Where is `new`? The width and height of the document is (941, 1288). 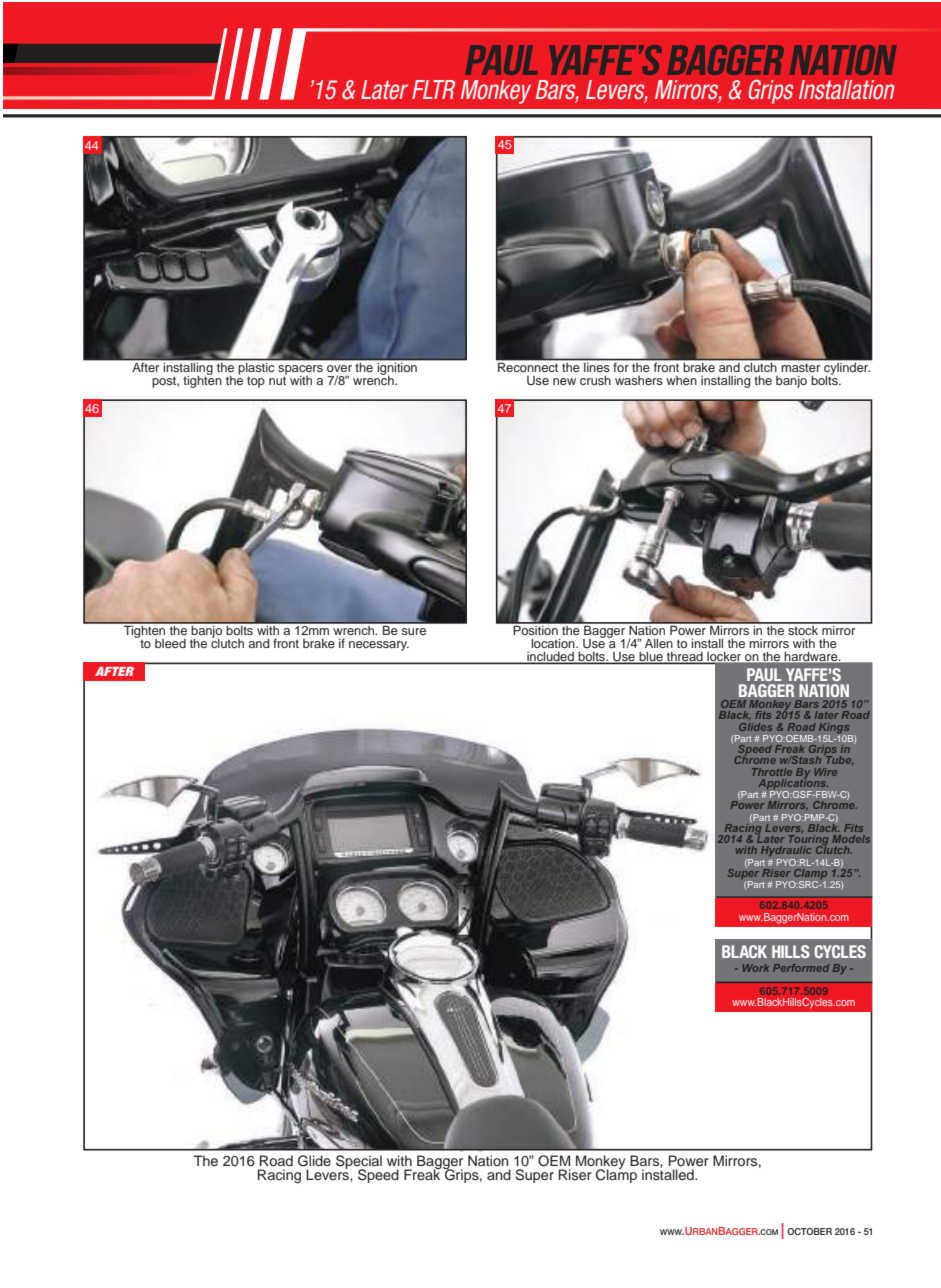 new is located at coordinates (564, 381).
